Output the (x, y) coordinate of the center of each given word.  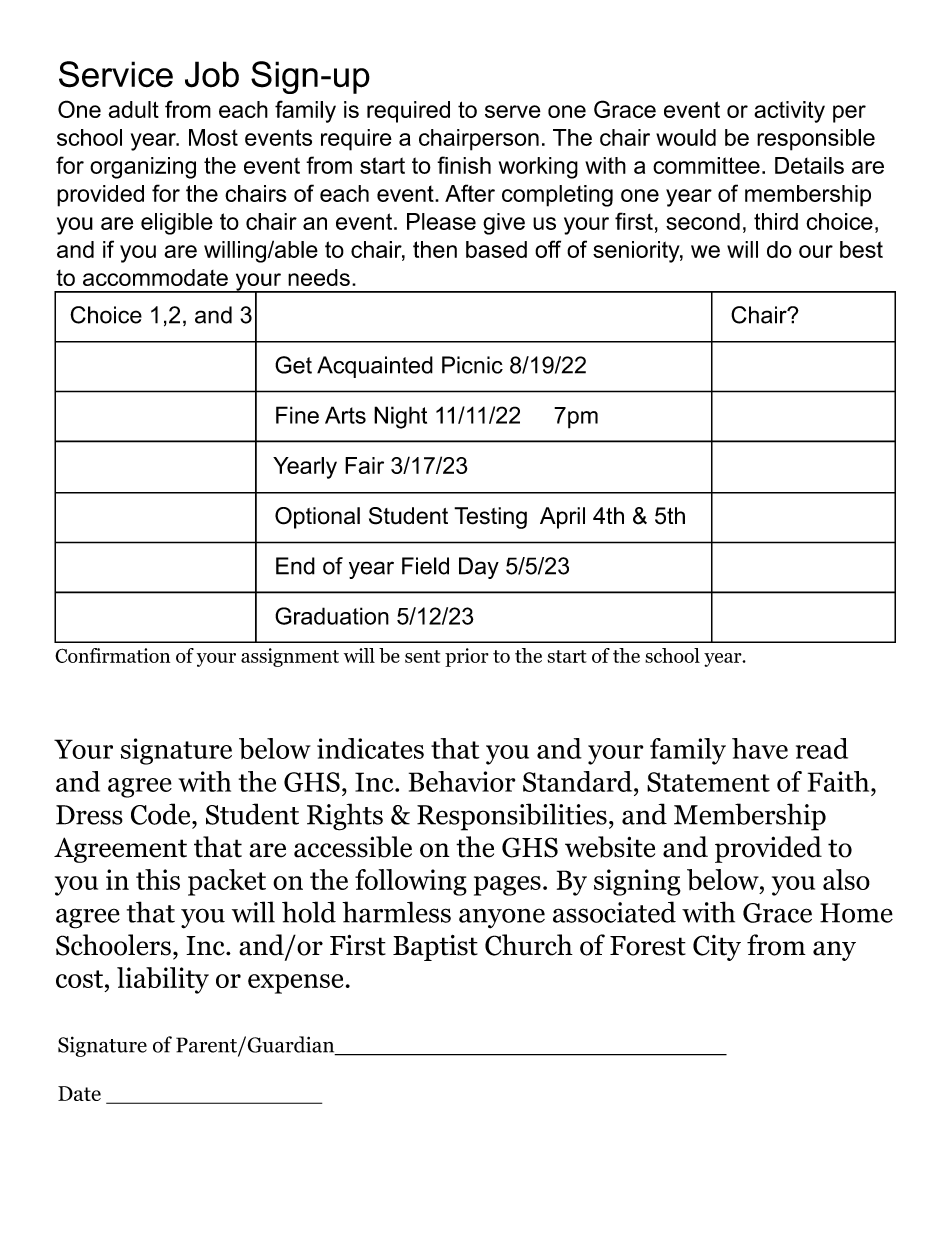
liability (163, 980)
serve (513, 111)
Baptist (435, 948)
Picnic (472, 365)
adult (133, 109)
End (295, 566)
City (717, 948)
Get (293, 365)
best (861, 249)
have (760, 748)
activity (789, 112)
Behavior (462, 781)
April (562, 518)
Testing (490, 518)
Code (162, 814)
